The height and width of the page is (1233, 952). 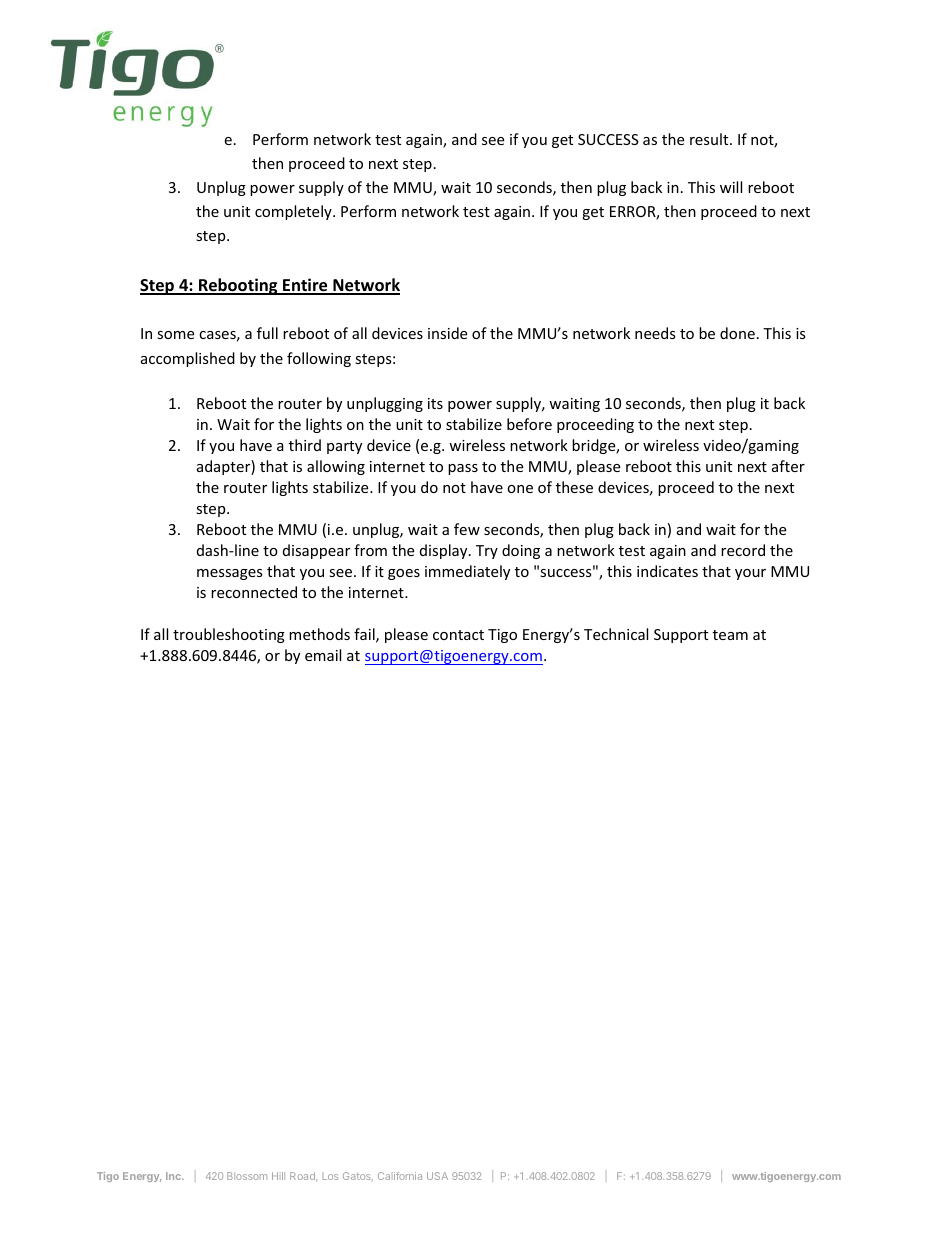 What do you see at coordinates (731, 187) in the page?
I see `will` at bounding box center [731, 187].
